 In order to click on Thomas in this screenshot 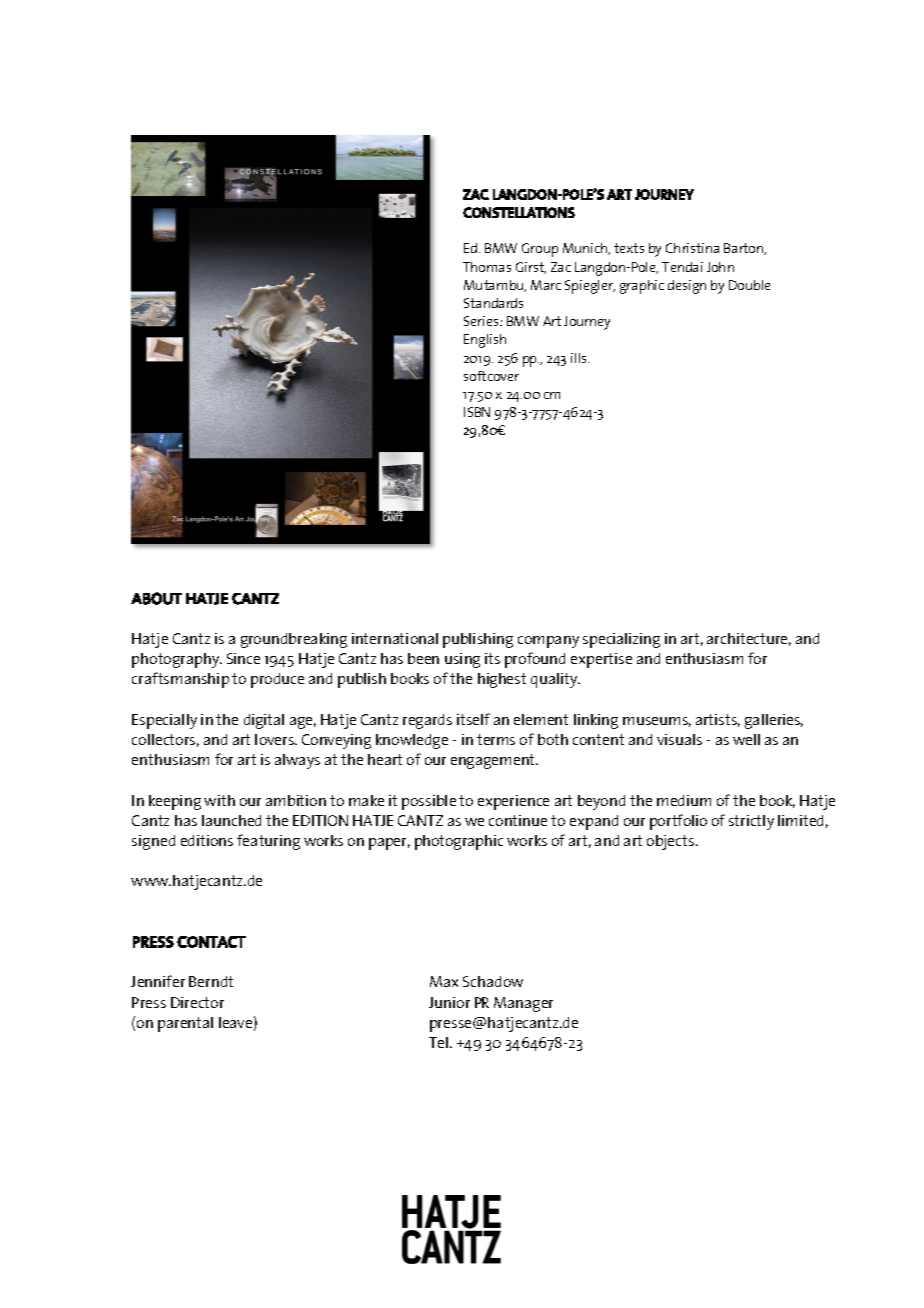, I will do `click(487, 267)`.
